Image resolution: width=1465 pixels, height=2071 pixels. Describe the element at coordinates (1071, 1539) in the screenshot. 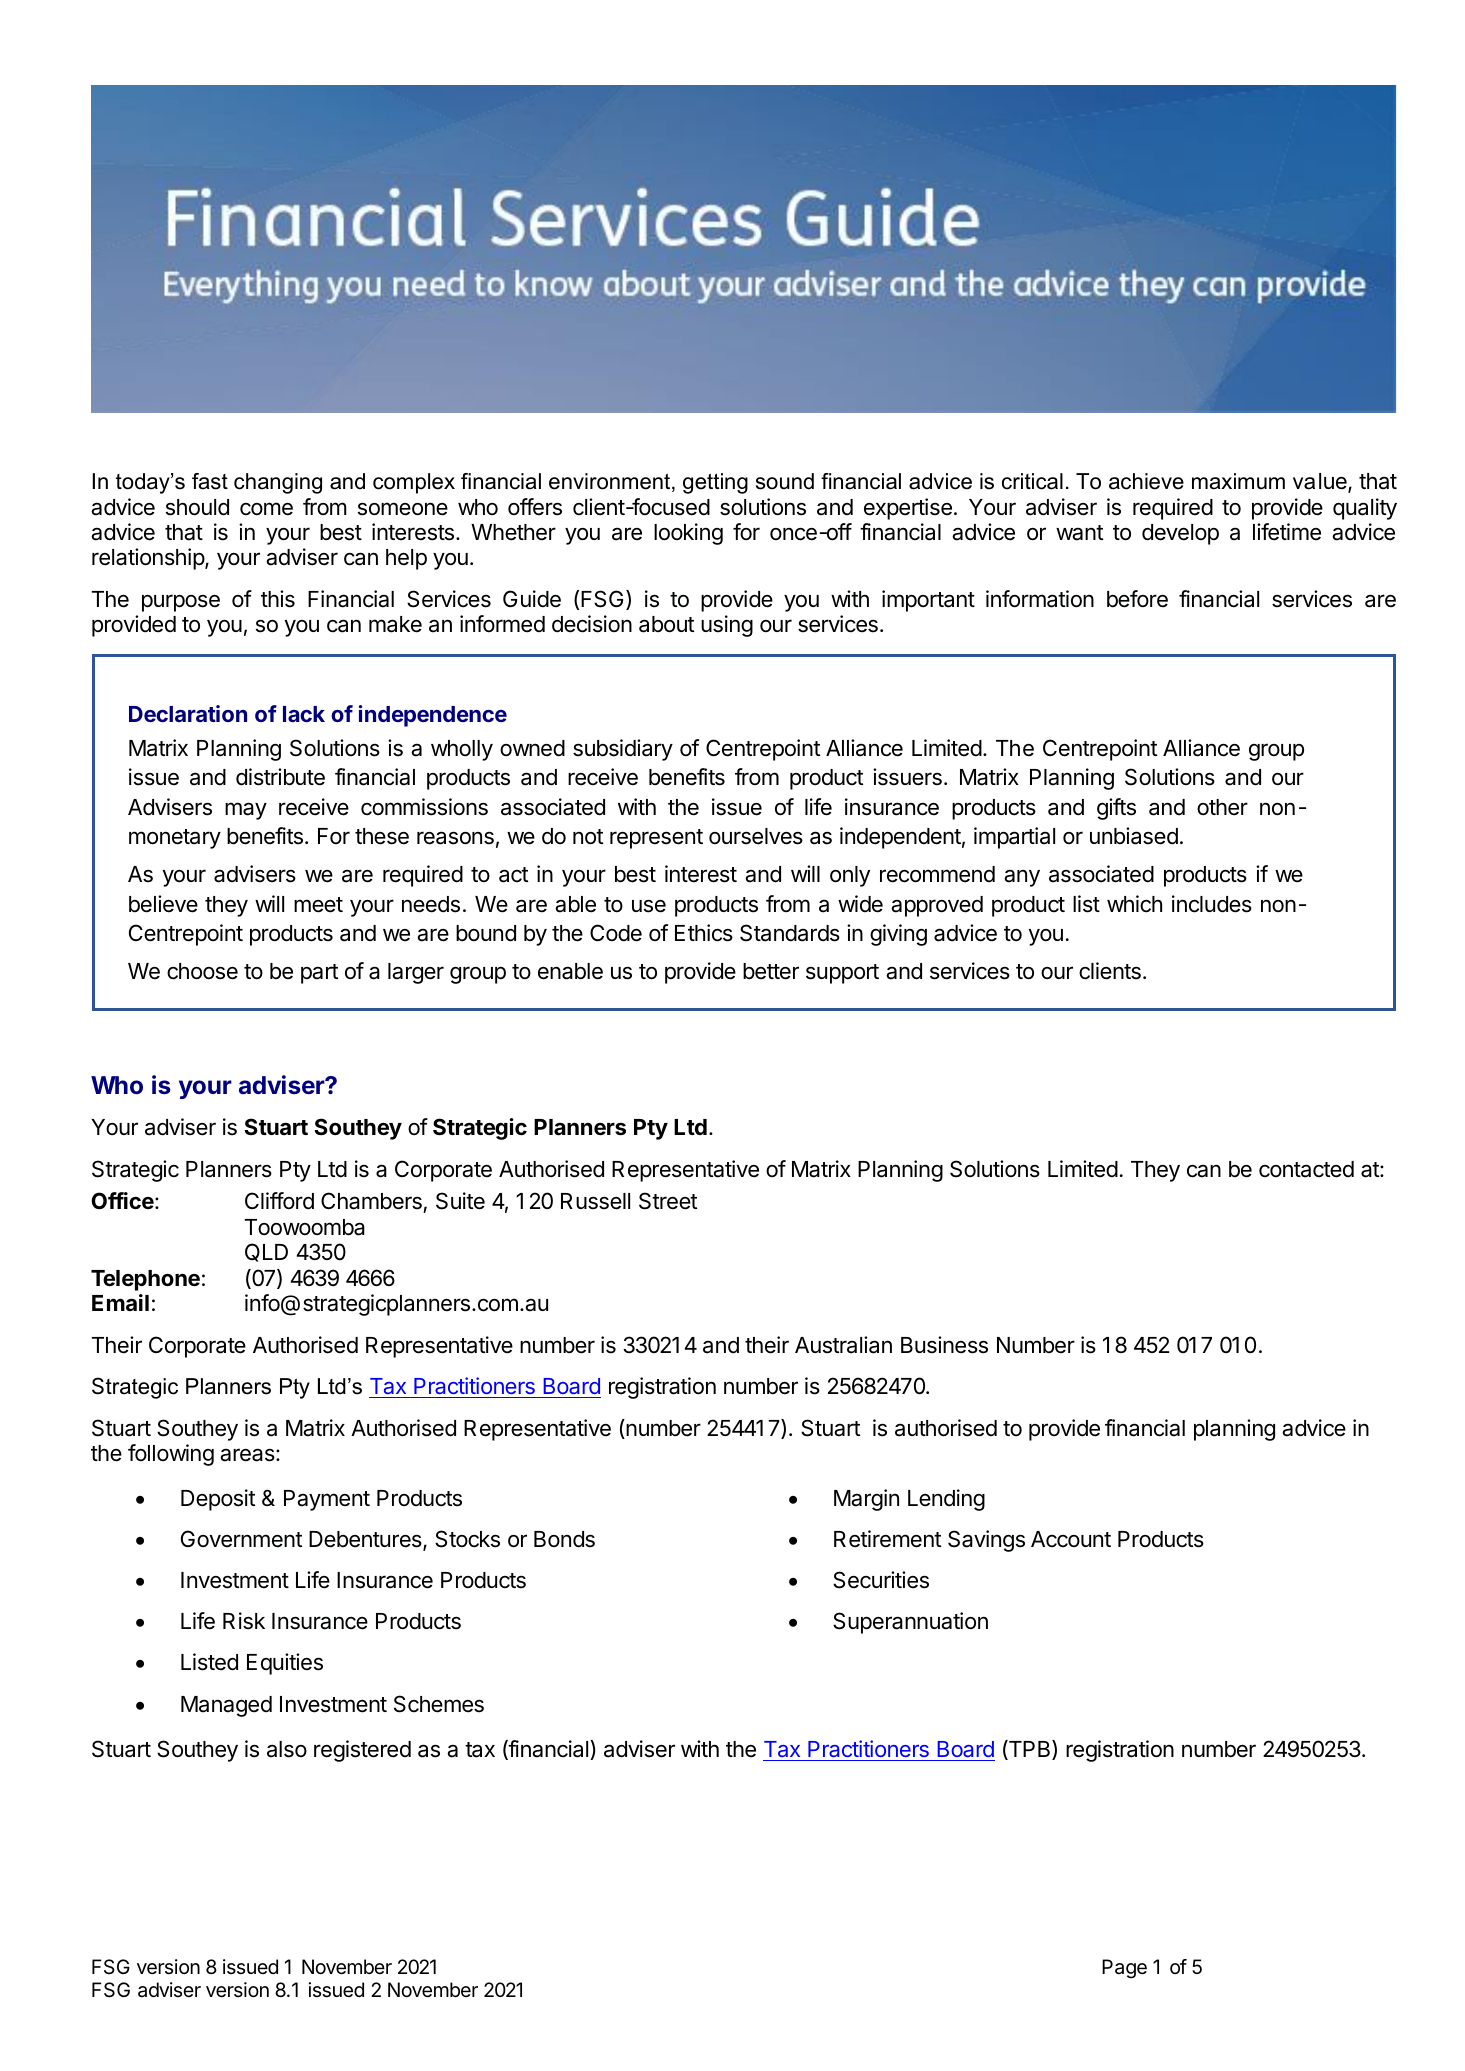

I see `Account` at that location.
